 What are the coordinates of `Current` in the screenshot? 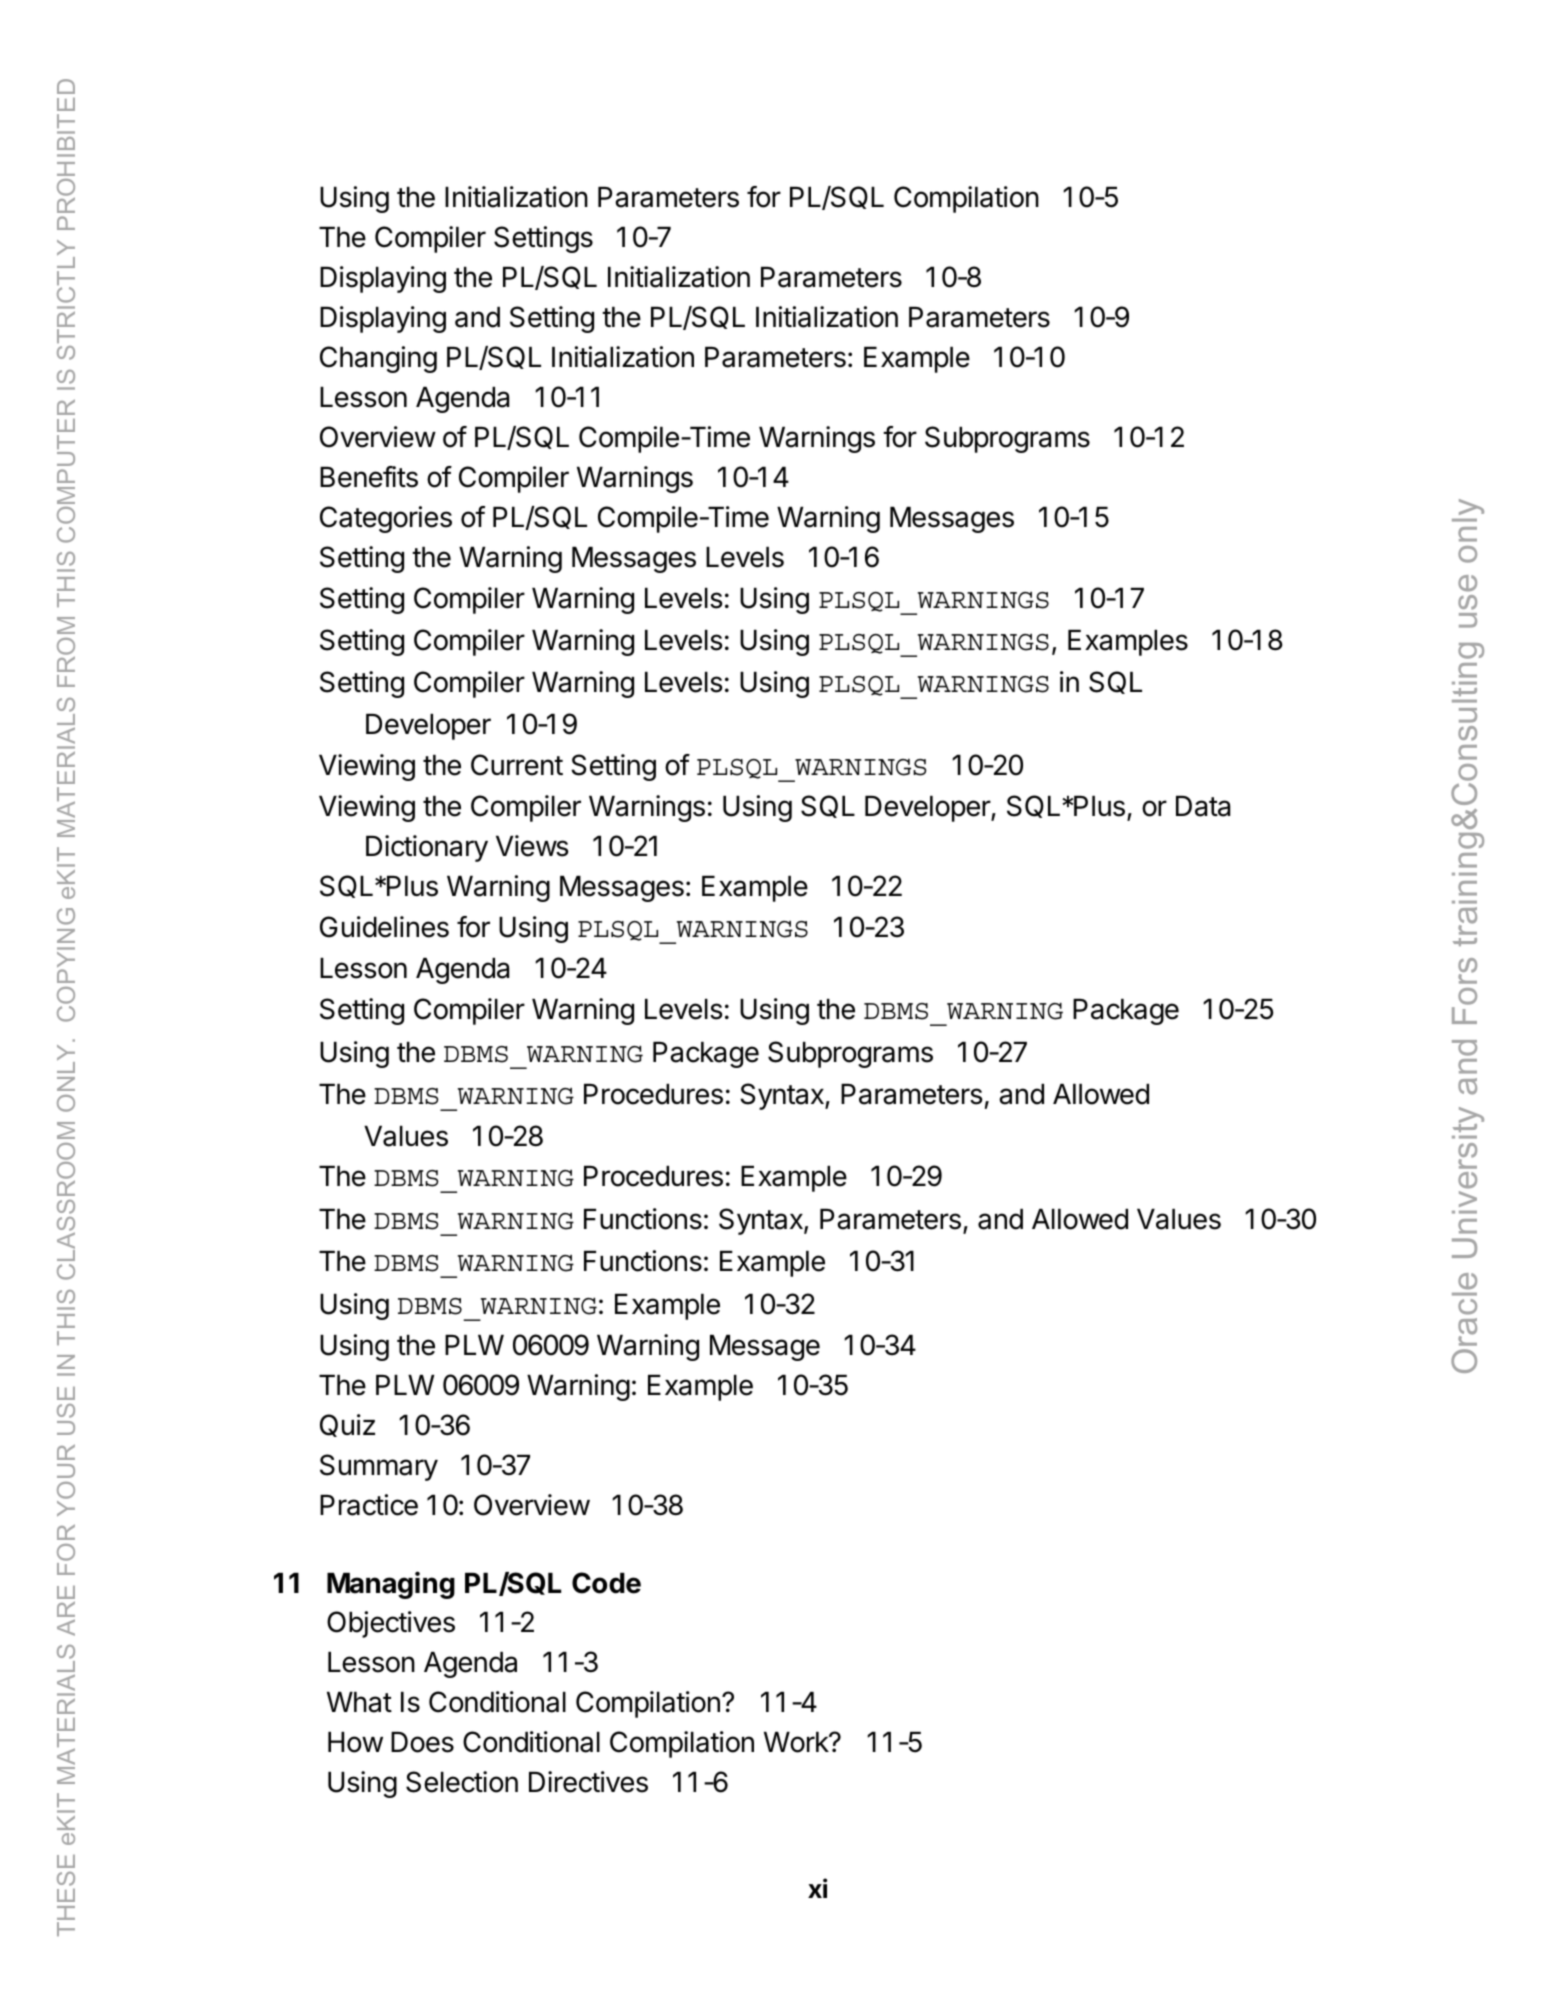 It's located at (517, 765).
